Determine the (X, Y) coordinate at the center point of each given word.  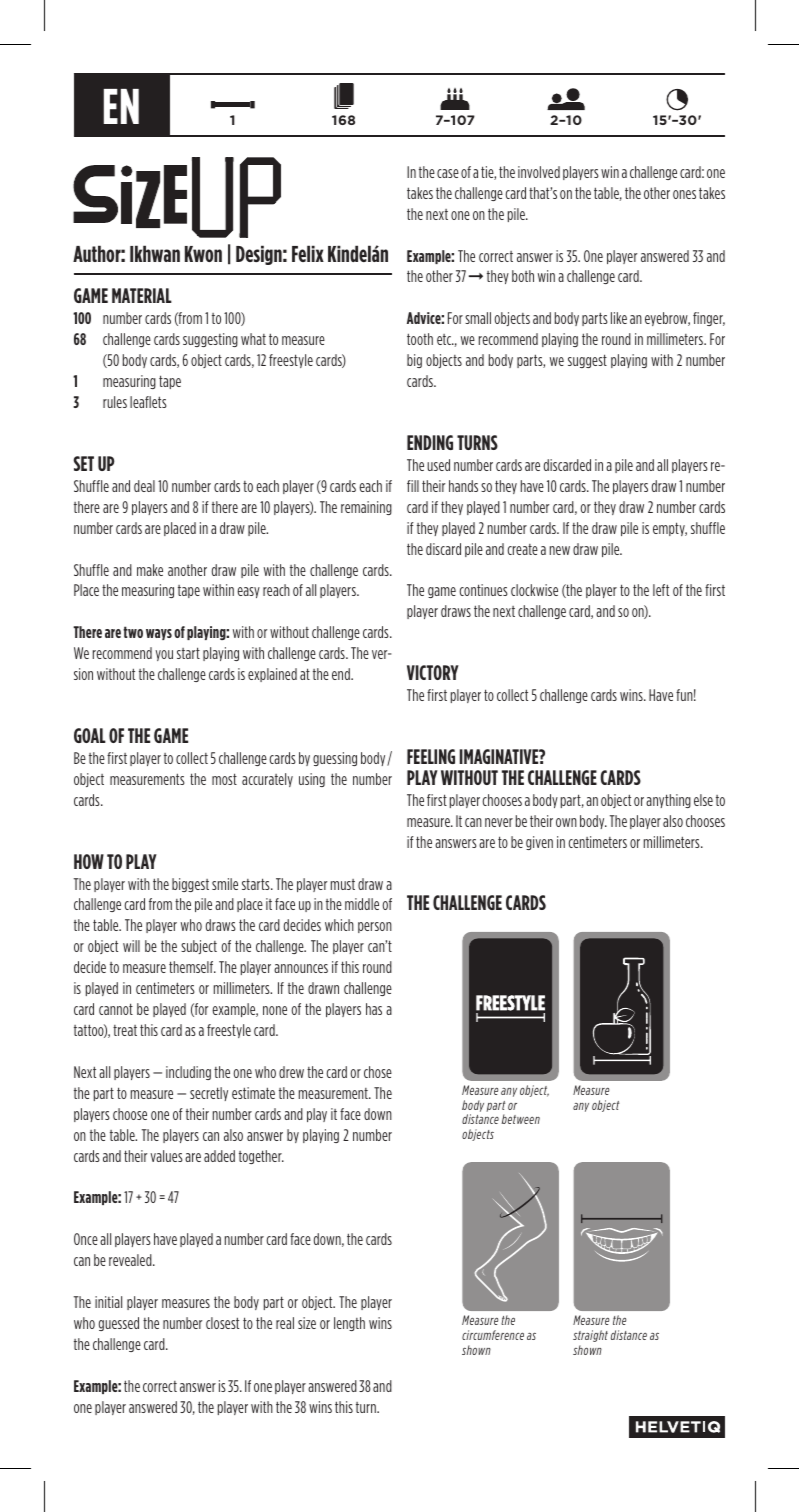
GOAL (90, 735)
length (349, 1324)
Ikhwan (155, 253)
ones (684, 194)
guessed (119, 1324)
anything (668, 801)
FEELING (431, 756)
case (448, 173)
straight (590, 1336)
